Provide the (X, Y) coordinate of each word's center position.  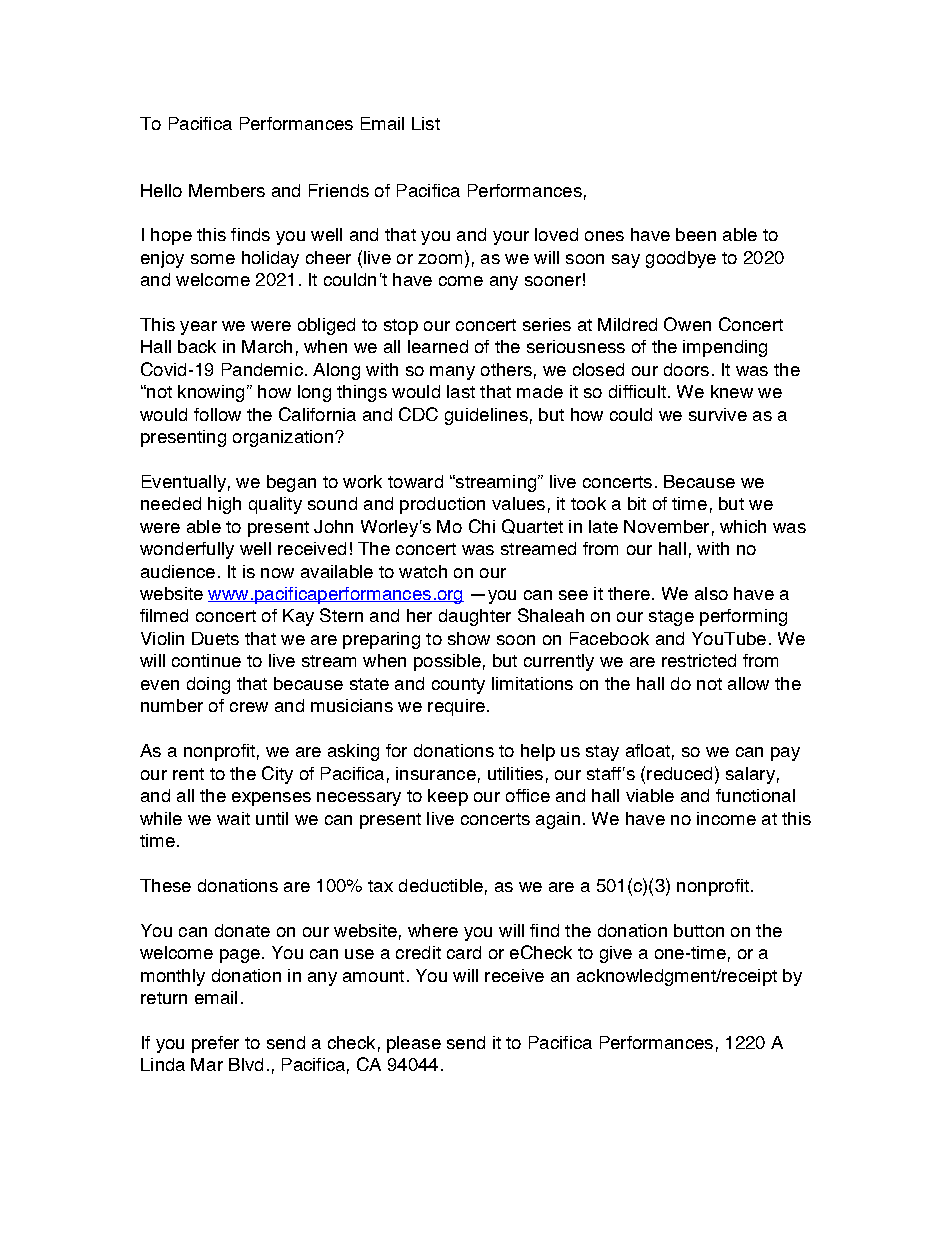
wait (233, 818)
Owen (687, 324)
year (198, 328)
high (224, 505)
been (696, 234)
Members (227, 190)
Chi (482, 526)
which (743, 526)
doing (208, 685)
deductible (441, 885)
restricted (699, 660)
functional (755, 795)
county (458, 686)
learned (438, 346)
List (426, 123)
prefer (215, 1044)
